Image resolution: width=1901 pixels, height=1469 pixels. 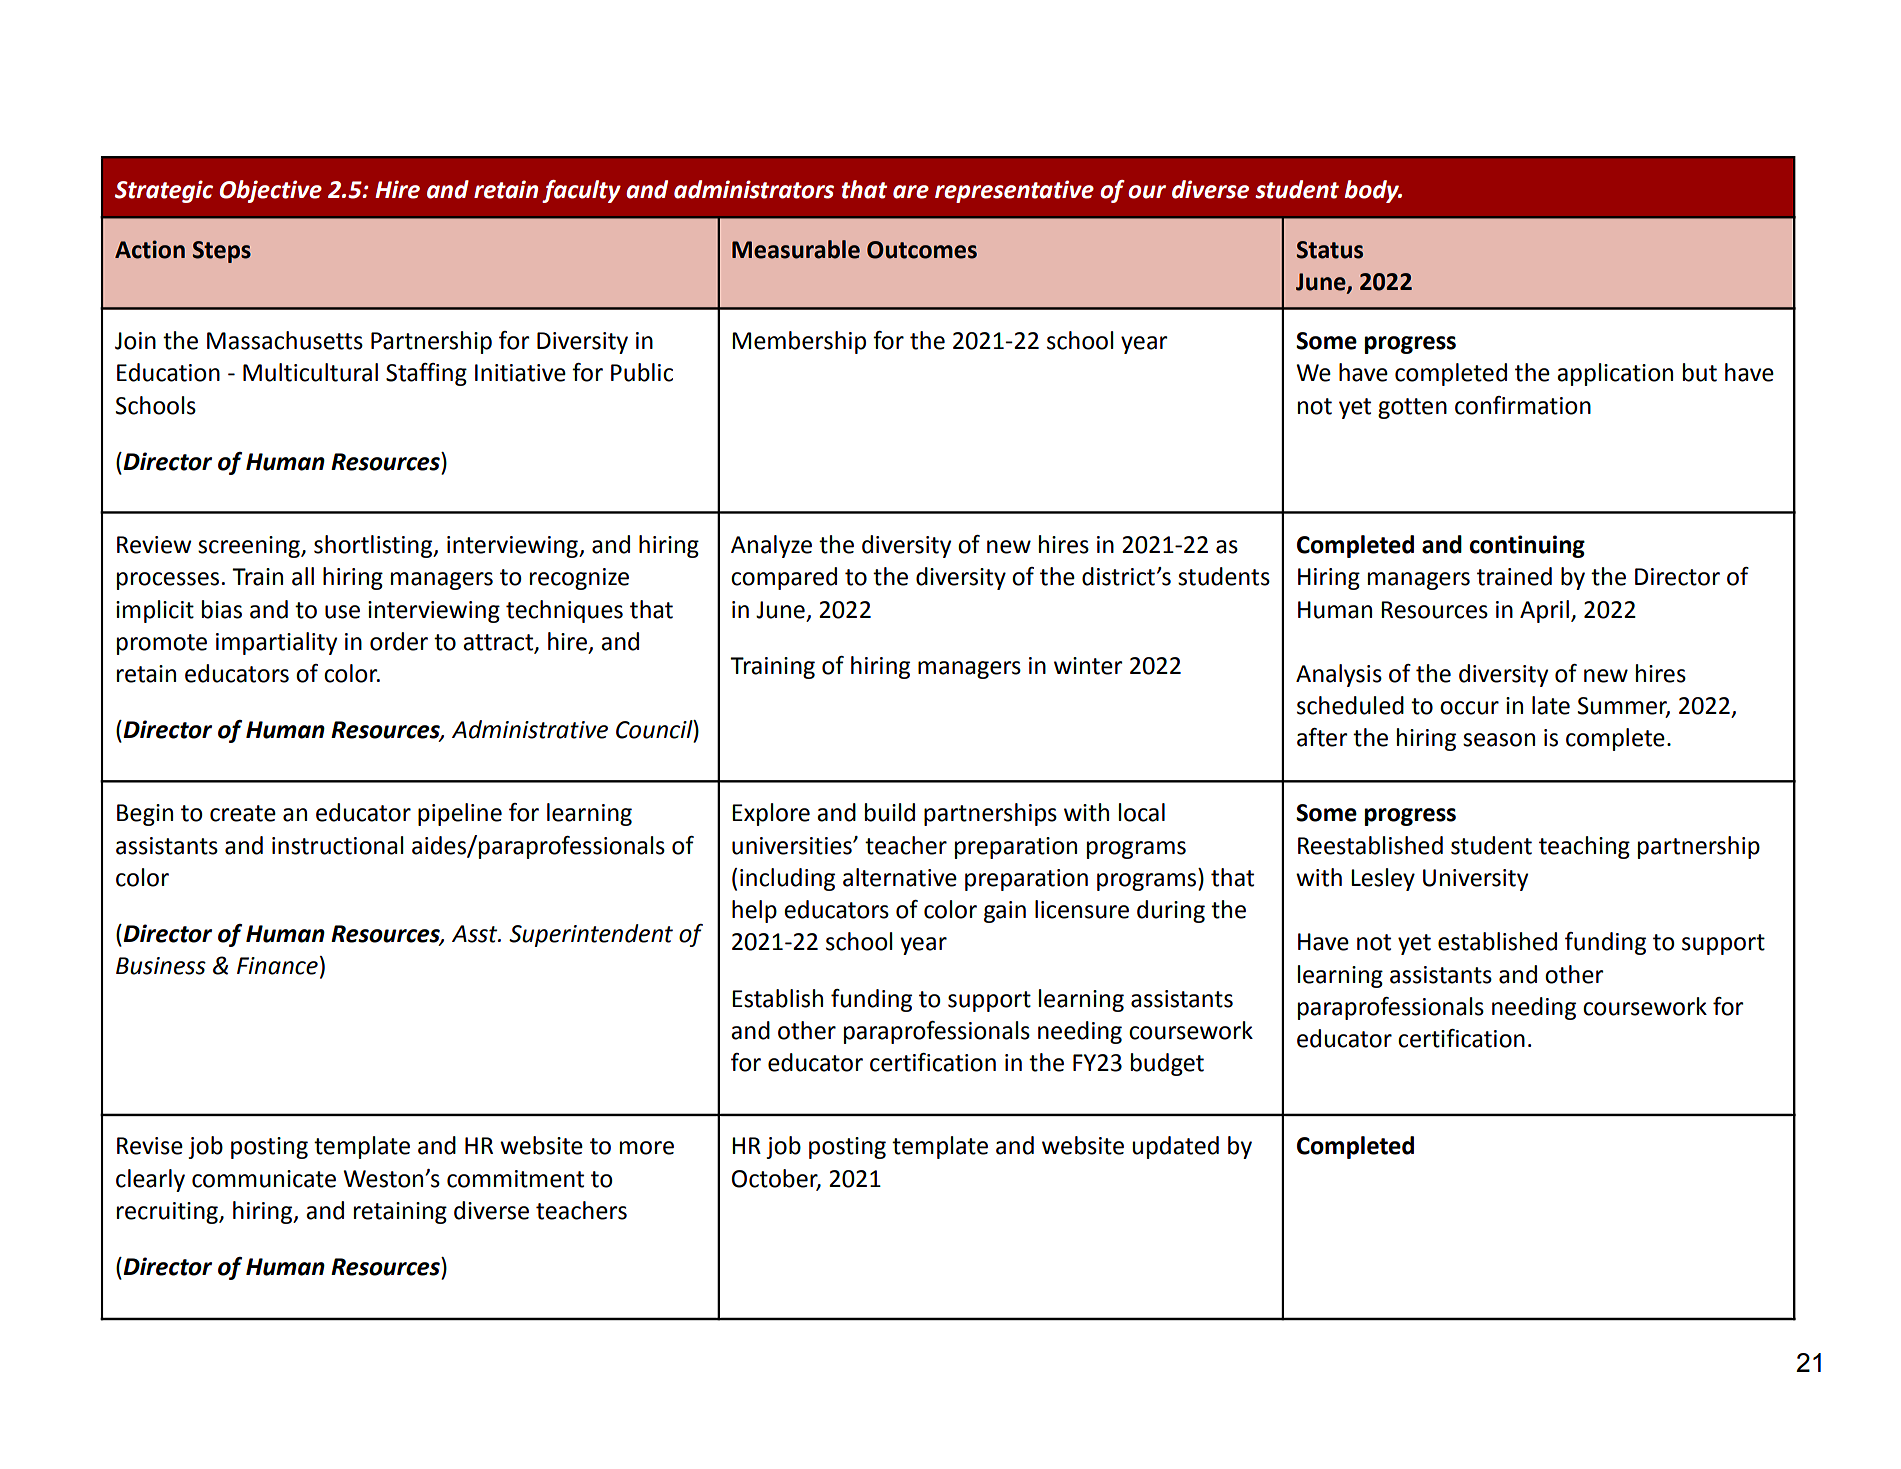 I want to click on impartiality, so click(x=276, y=643).
